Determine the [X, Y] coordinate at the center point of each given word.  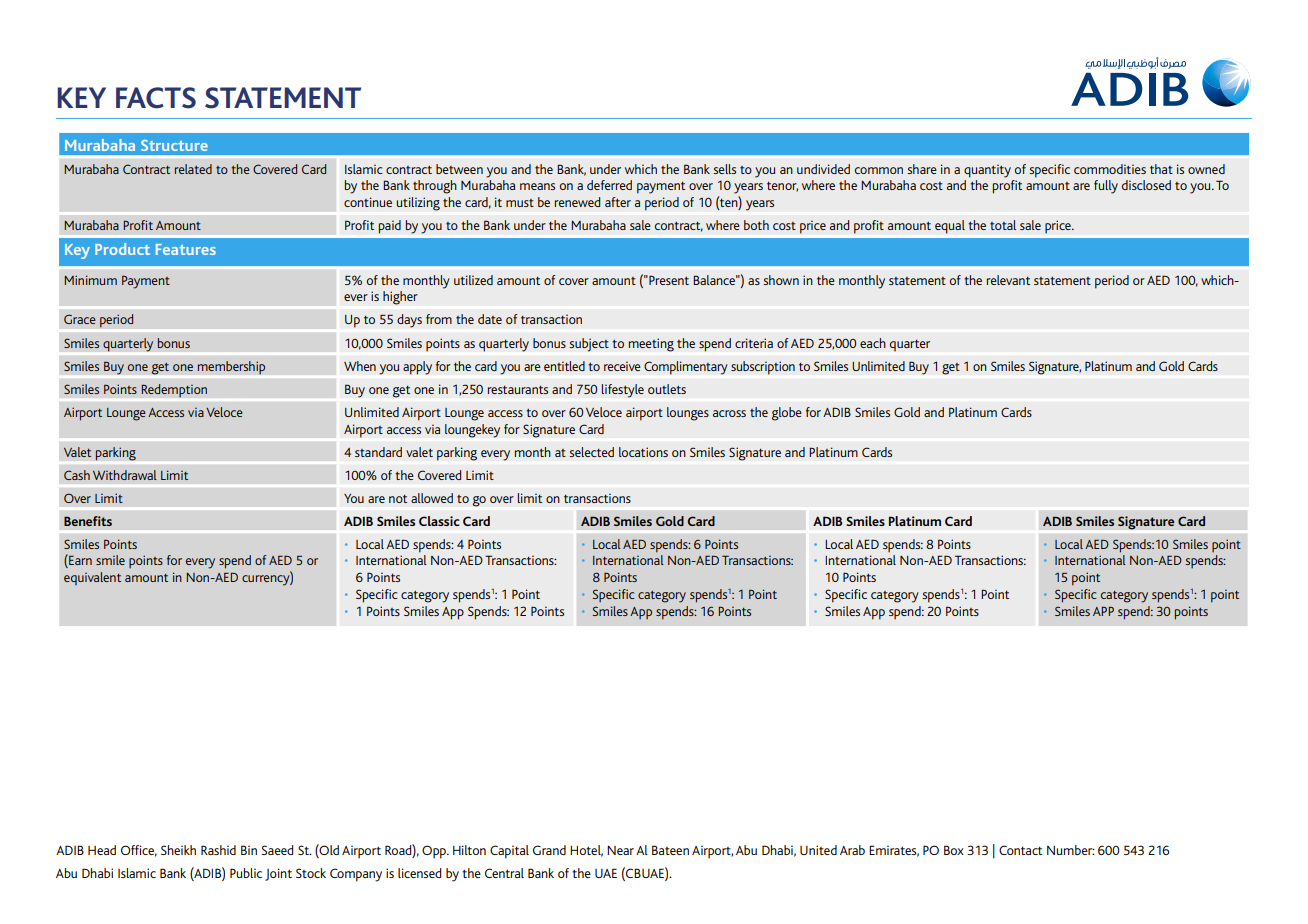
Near [620, 850]
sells [724, 169]
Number [1071, 850]
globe [787, 414]
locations [643, 452]
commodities [1110, 169]
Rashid [218, 850]
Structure [174, 145]
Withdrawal [125, 475]
